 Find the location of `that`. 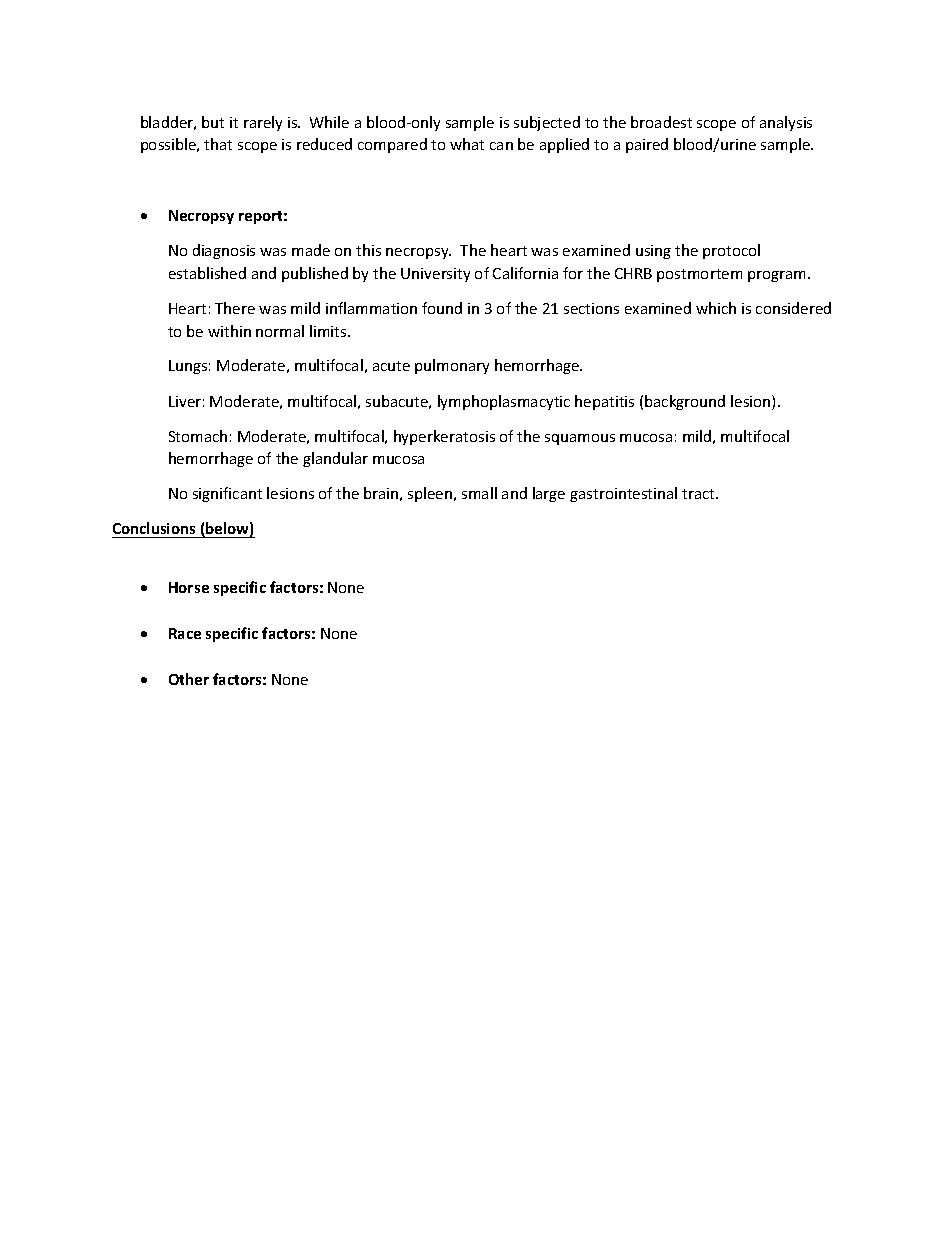

that is located at coordinates (218, 144).
